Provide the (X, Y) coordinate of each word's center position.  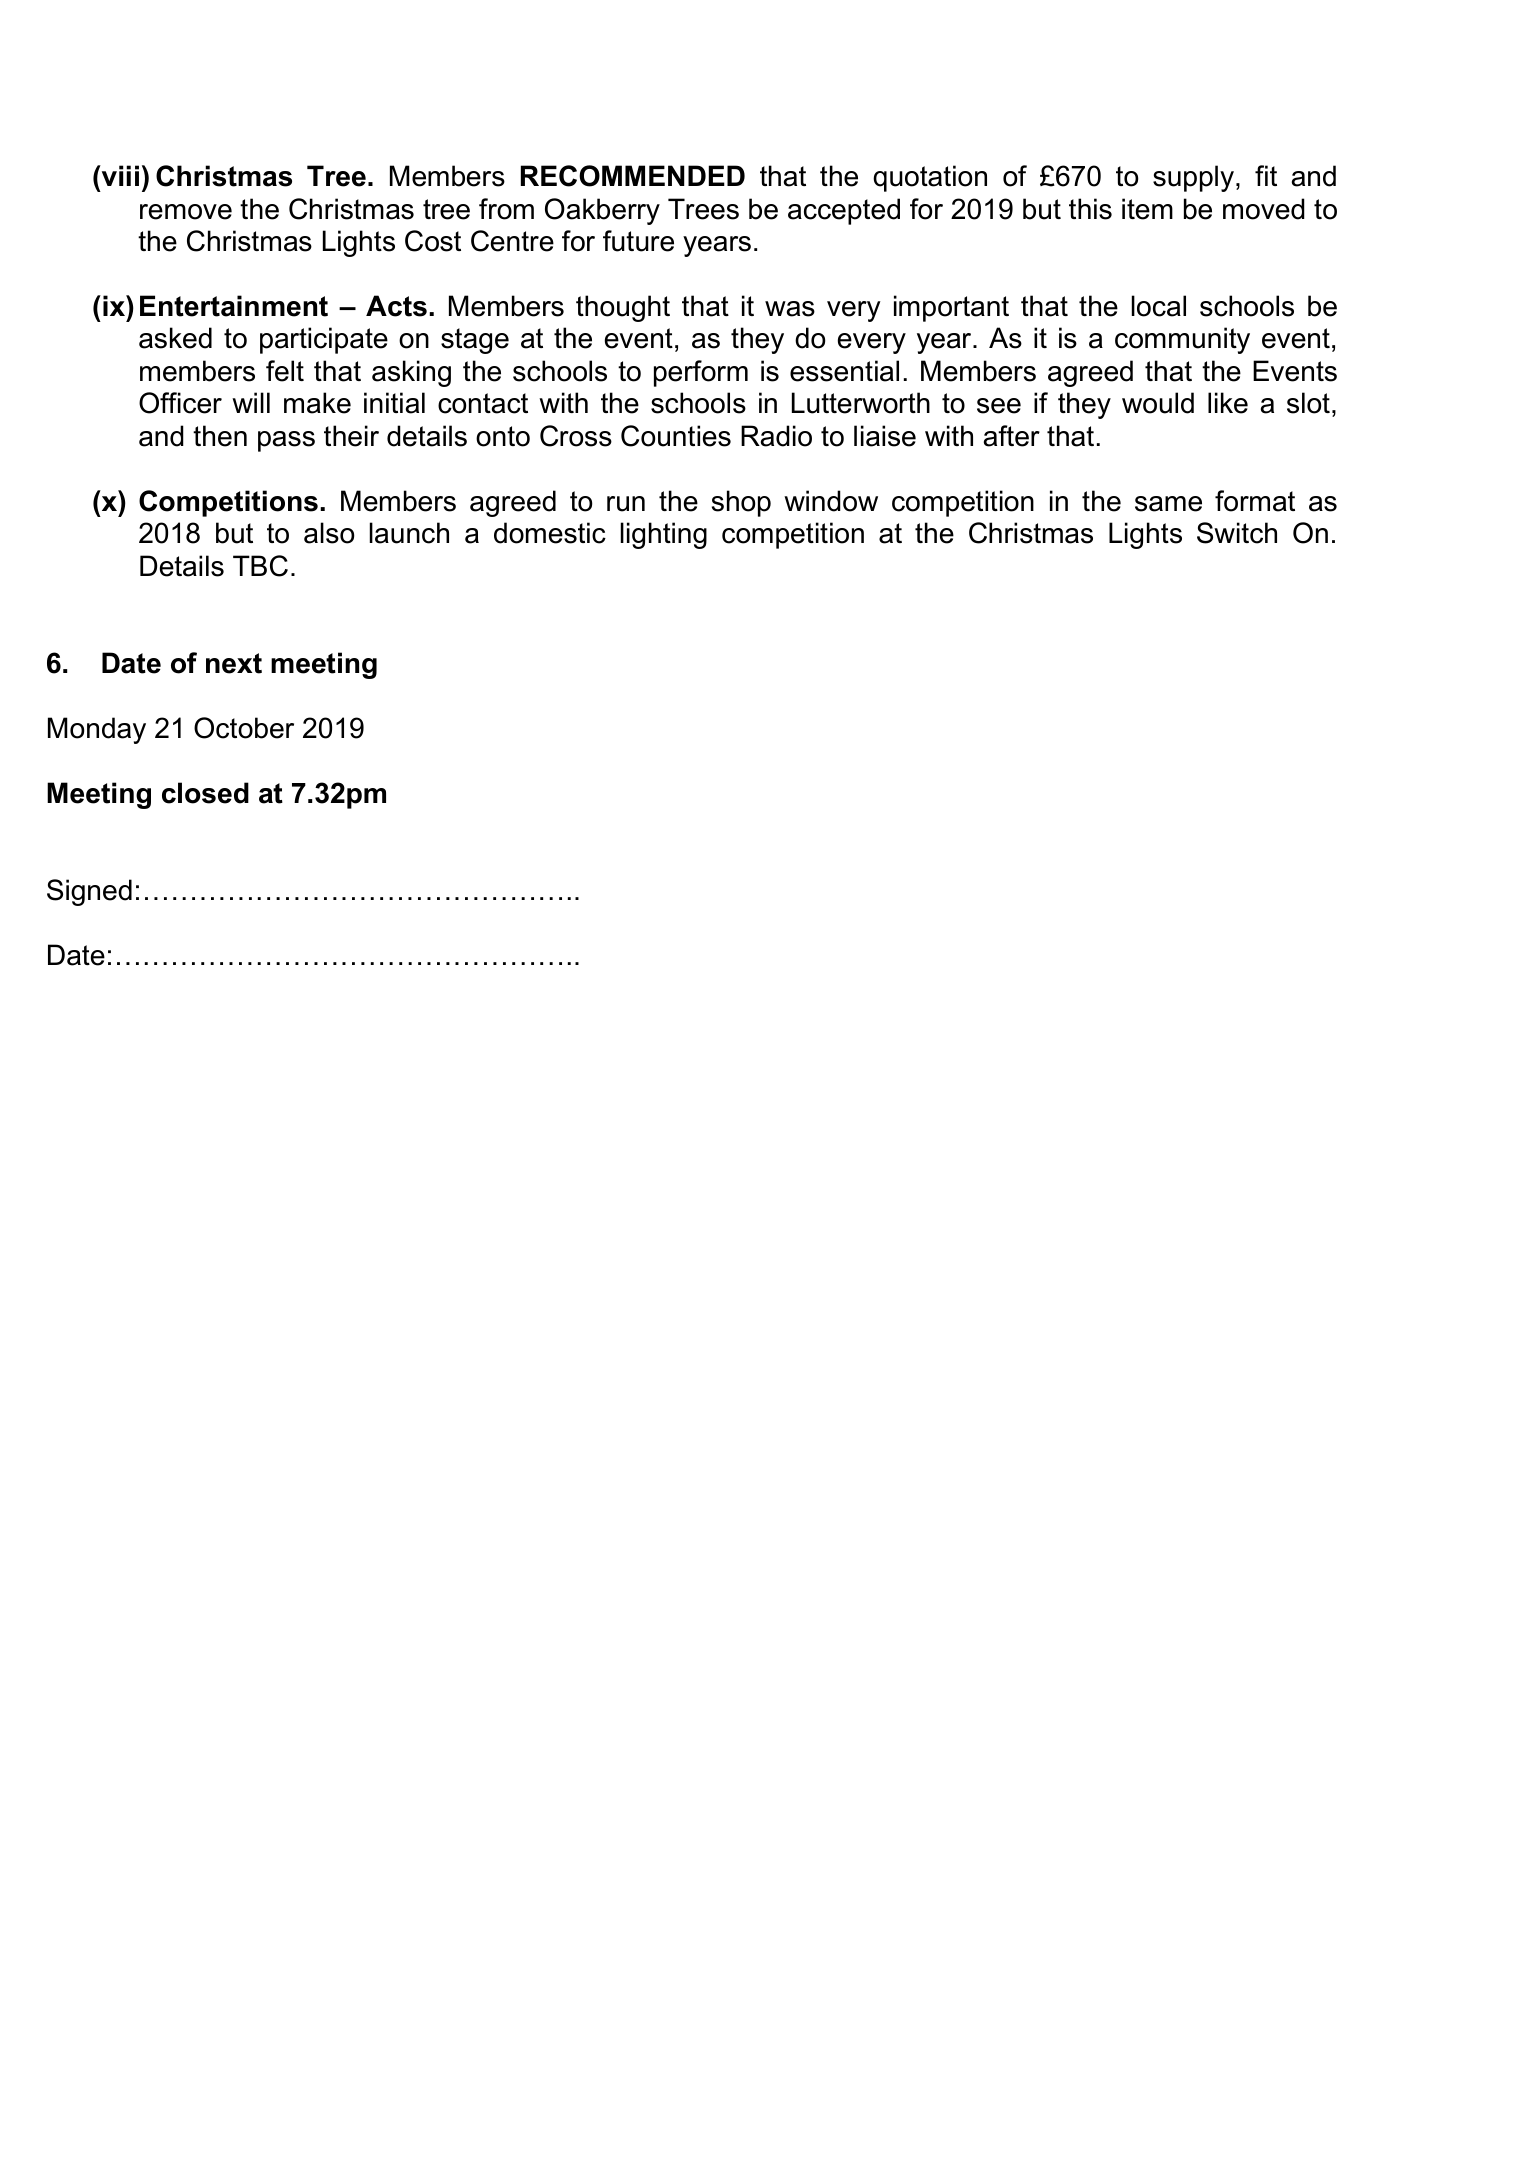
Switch (1237, 533)
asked (175, 338)
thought (623, 308)
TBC (260, 566)
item (1147, 209)
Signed (89, 892)
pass (286, 441)
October (244, 728)
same (1168, 504)
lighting (664, 535)
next (234, 663)
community (1182, 340)
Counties (676, 436)
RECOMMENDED (633, 176)
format (1255, 501)
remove (186, 212)
